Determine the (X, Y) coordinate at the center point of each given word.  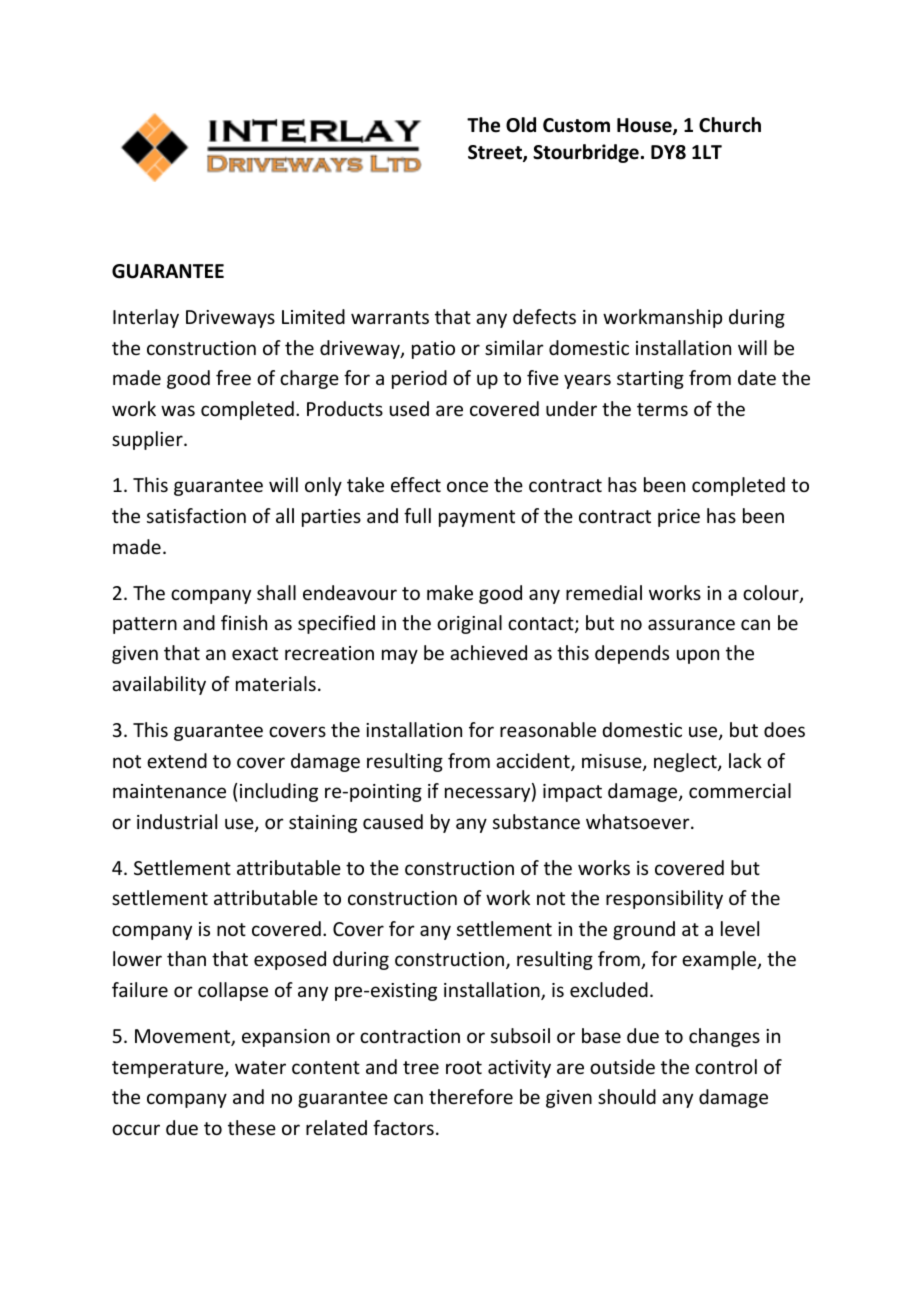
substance (536, 821)
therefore (471, 1096)
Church (730, 125)
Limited (313, 316)
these (252, 1127)
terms (662, 409)
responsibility (664, 899)
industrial (177, 821)
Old (521, 125)
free (233, 377)
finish (244, 622)
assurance (691, 624)
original (469, 624)
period (419, 379)
